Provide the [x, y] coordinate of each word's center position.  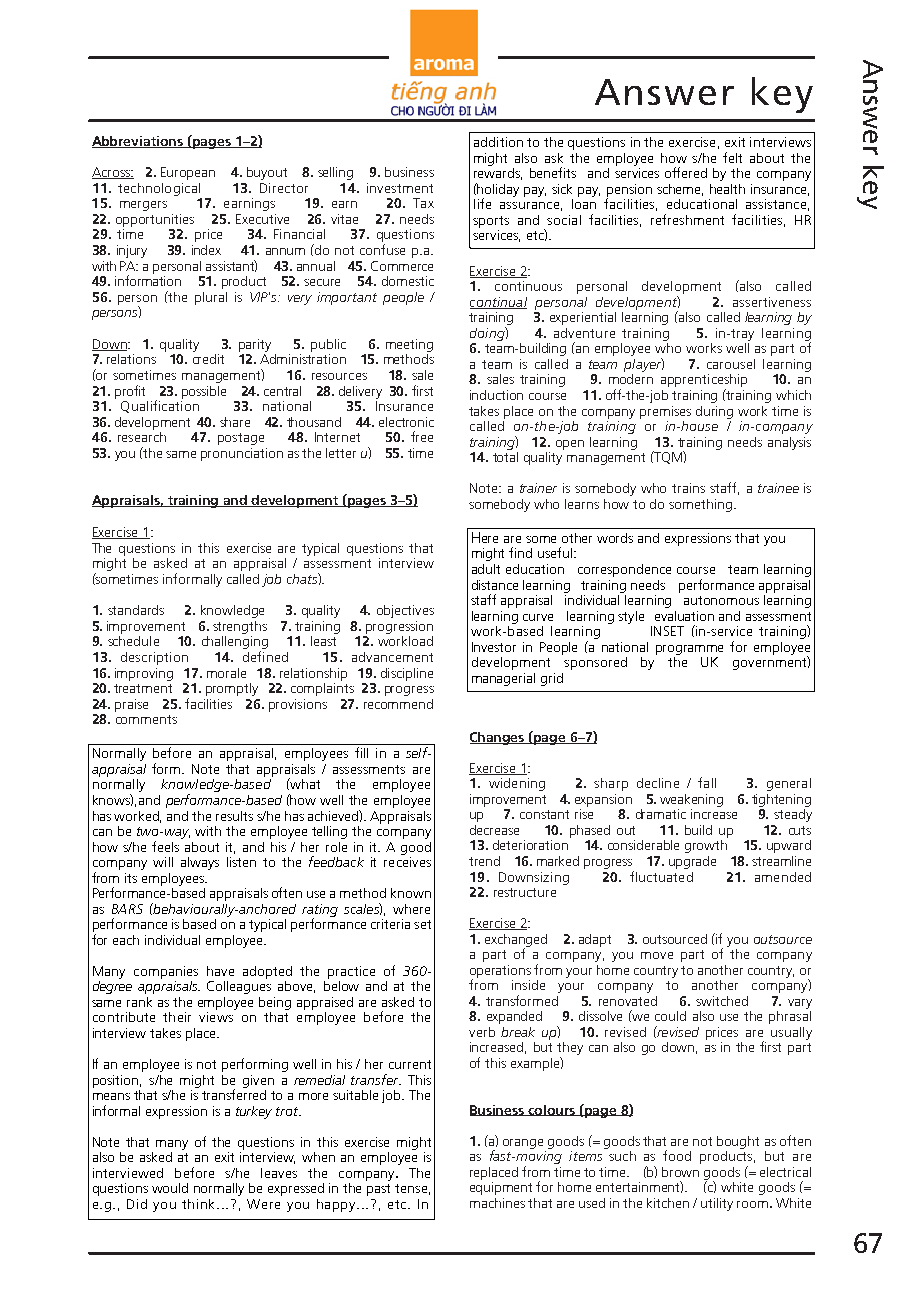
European [188, 173]
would [170, 1188]
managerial [503, 679]
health [727, 189]
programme [689, 650]
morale [226, 673]
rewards [498, 172]
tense [411, 1188]
